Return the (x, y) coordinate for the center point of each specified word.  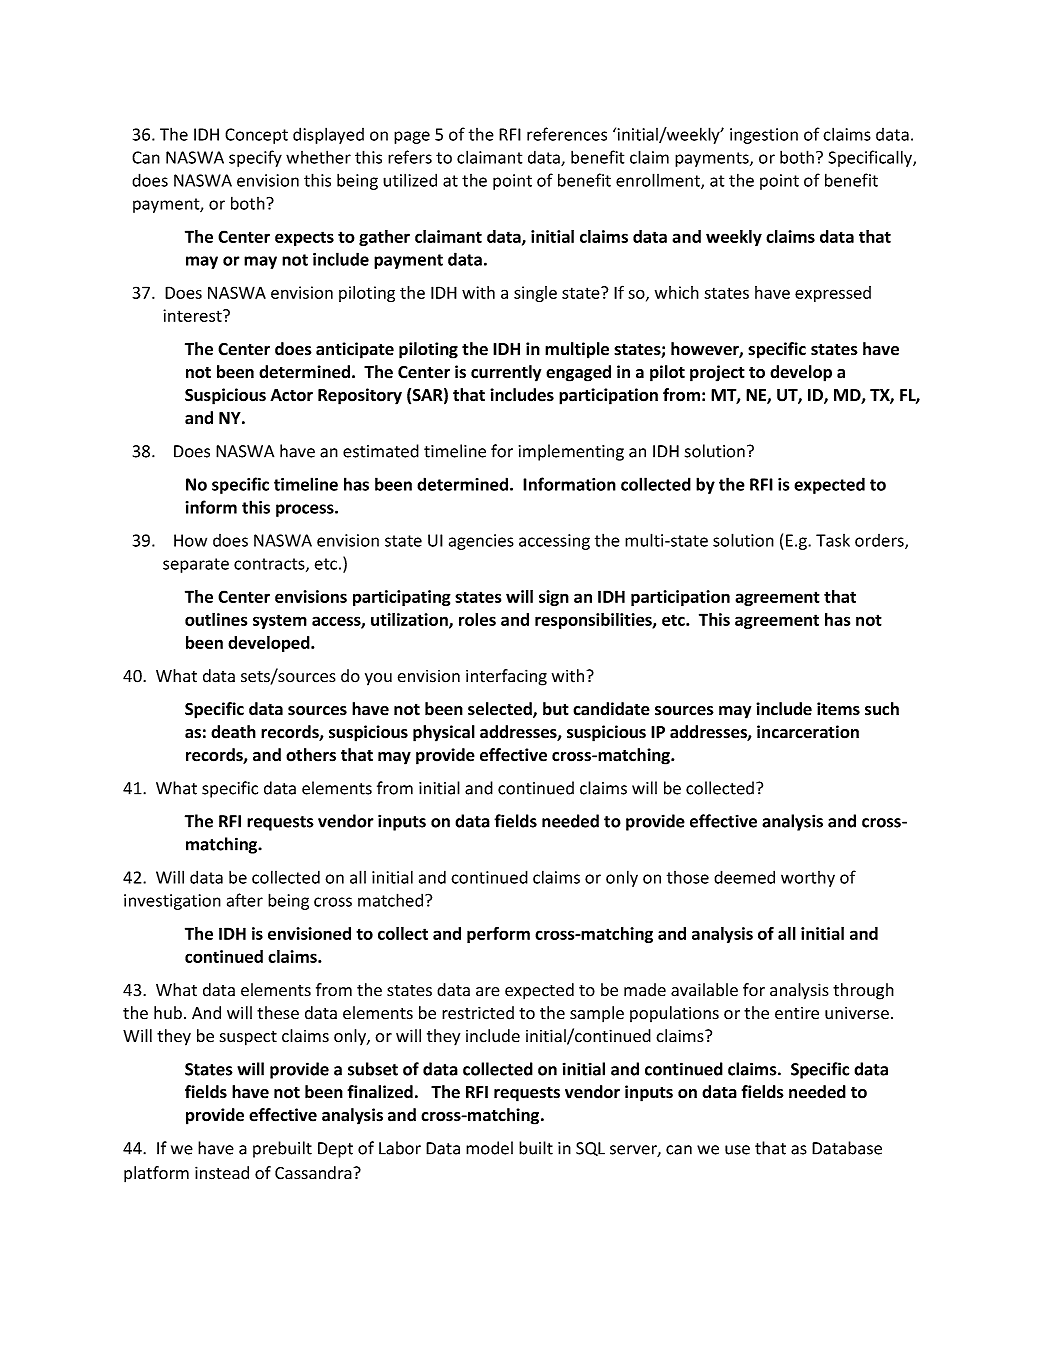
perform (498, 935)
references (567, 134)
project (717, 373)
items (838, 709)
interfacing (506, 677)
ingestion (764, 136)
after (245, 900)
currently (506, 373)
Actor (291, 395)
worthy (808, 879)
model (489, 1148)
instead (222, 1173)
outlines (216, 619)
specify (255, 158)
